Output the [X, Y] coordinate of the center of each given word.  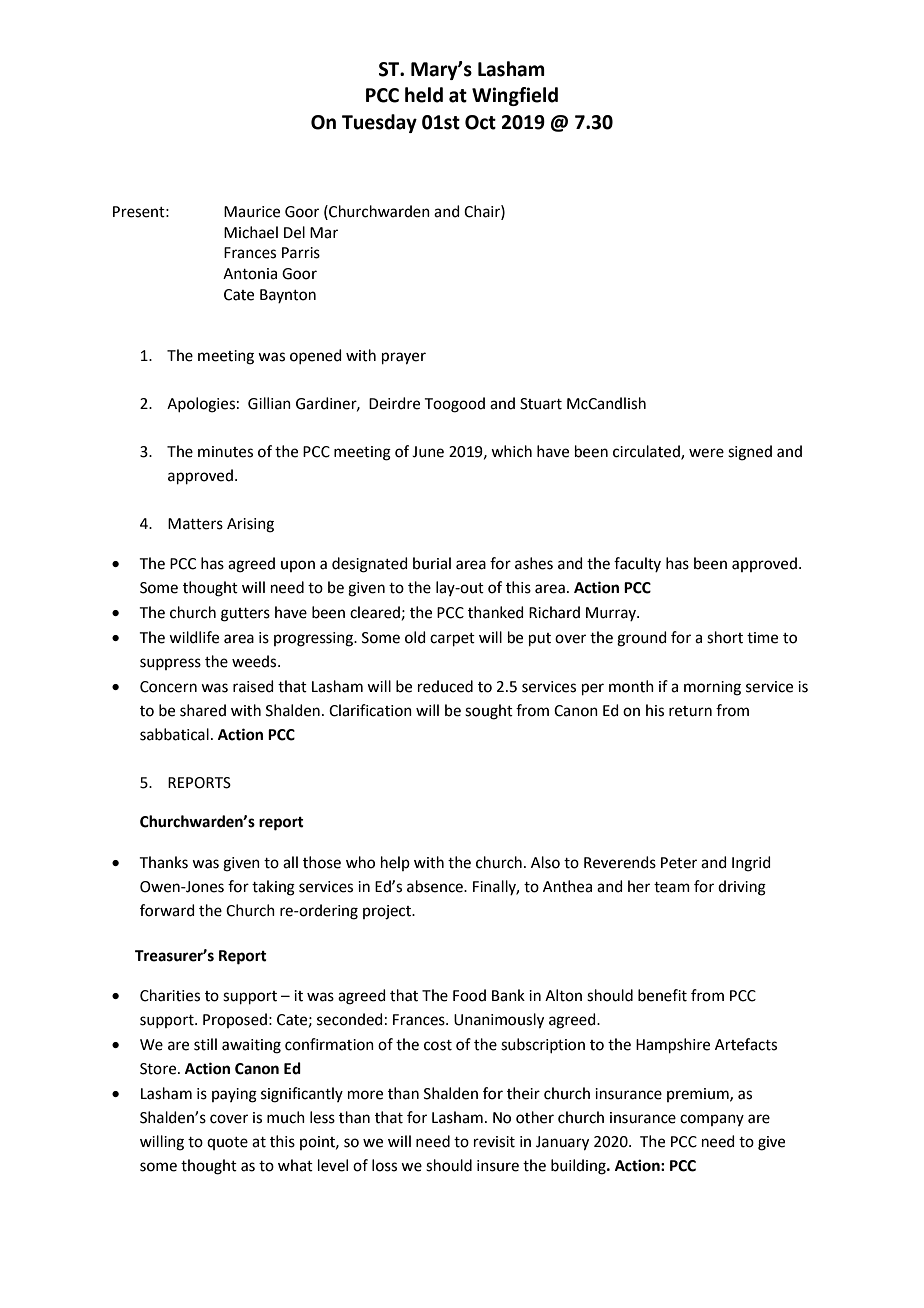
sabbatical [174, 734]
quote [227, 1143]
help [395, 863]
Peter [679, 863]
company [712, 1120]
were [706, 453]
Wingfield [515, 96]
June [428, 452]
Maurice [252, 212]
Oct [480, 122]
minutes [225, 452]
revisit [494, 1142]
